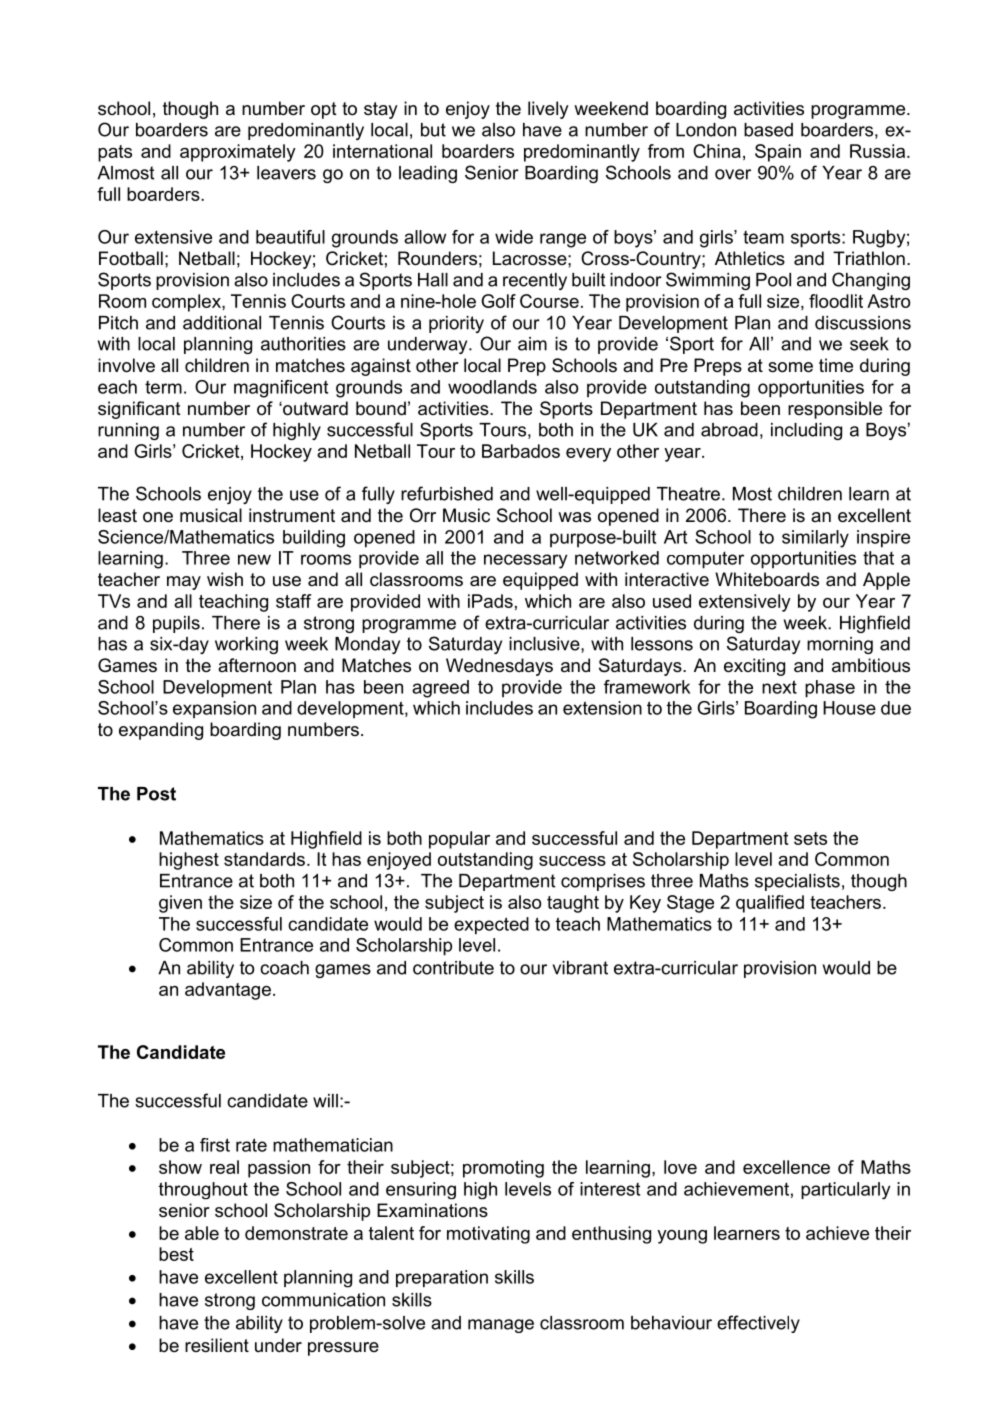  Describe the element at coordinates (501, 1326) in the document. I see `manage` at that location.
